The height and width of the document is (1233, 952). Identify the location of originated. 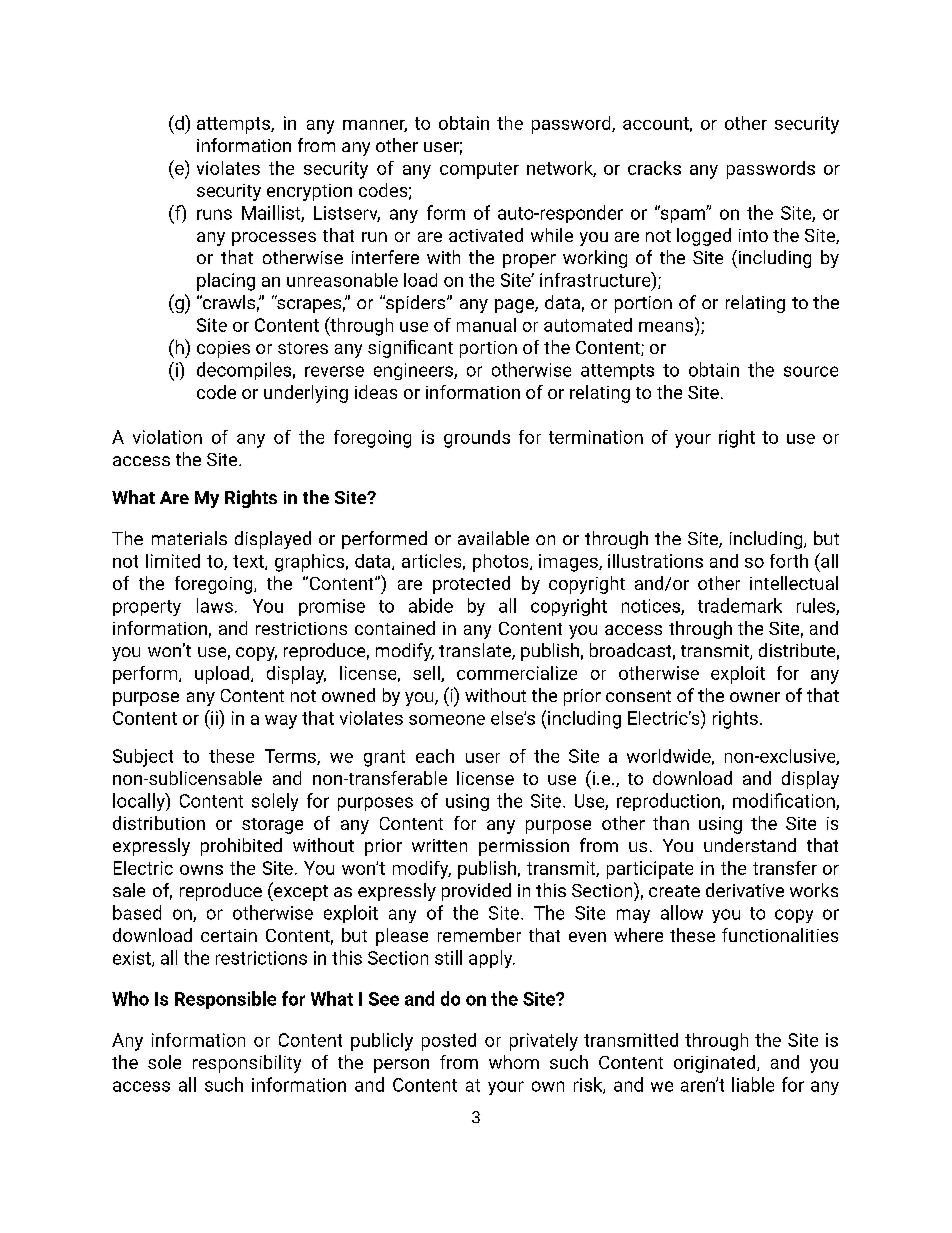
(716, 1064).
